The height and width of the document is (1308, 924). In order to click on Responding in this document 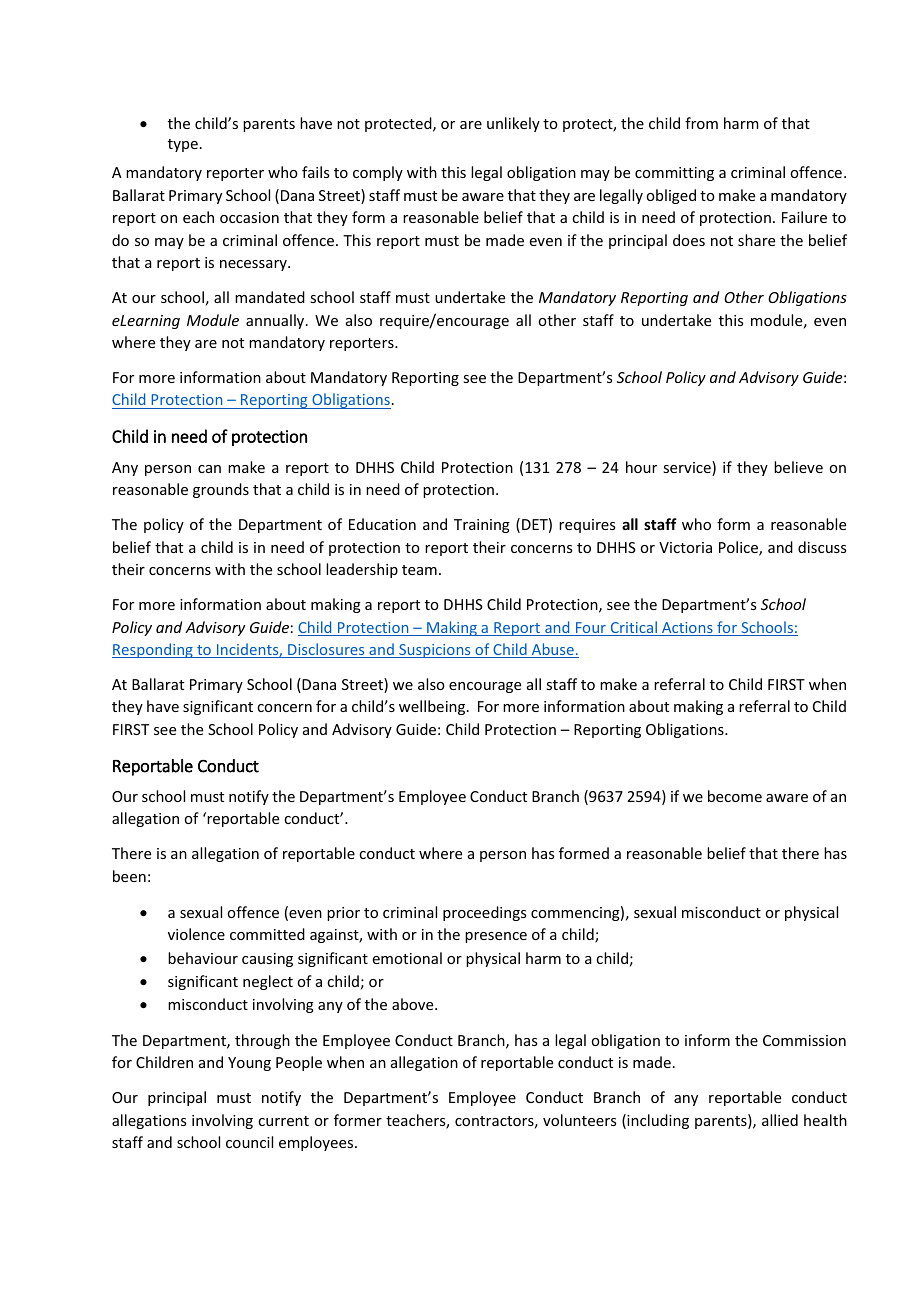, I will do `click(153, 650)`.
